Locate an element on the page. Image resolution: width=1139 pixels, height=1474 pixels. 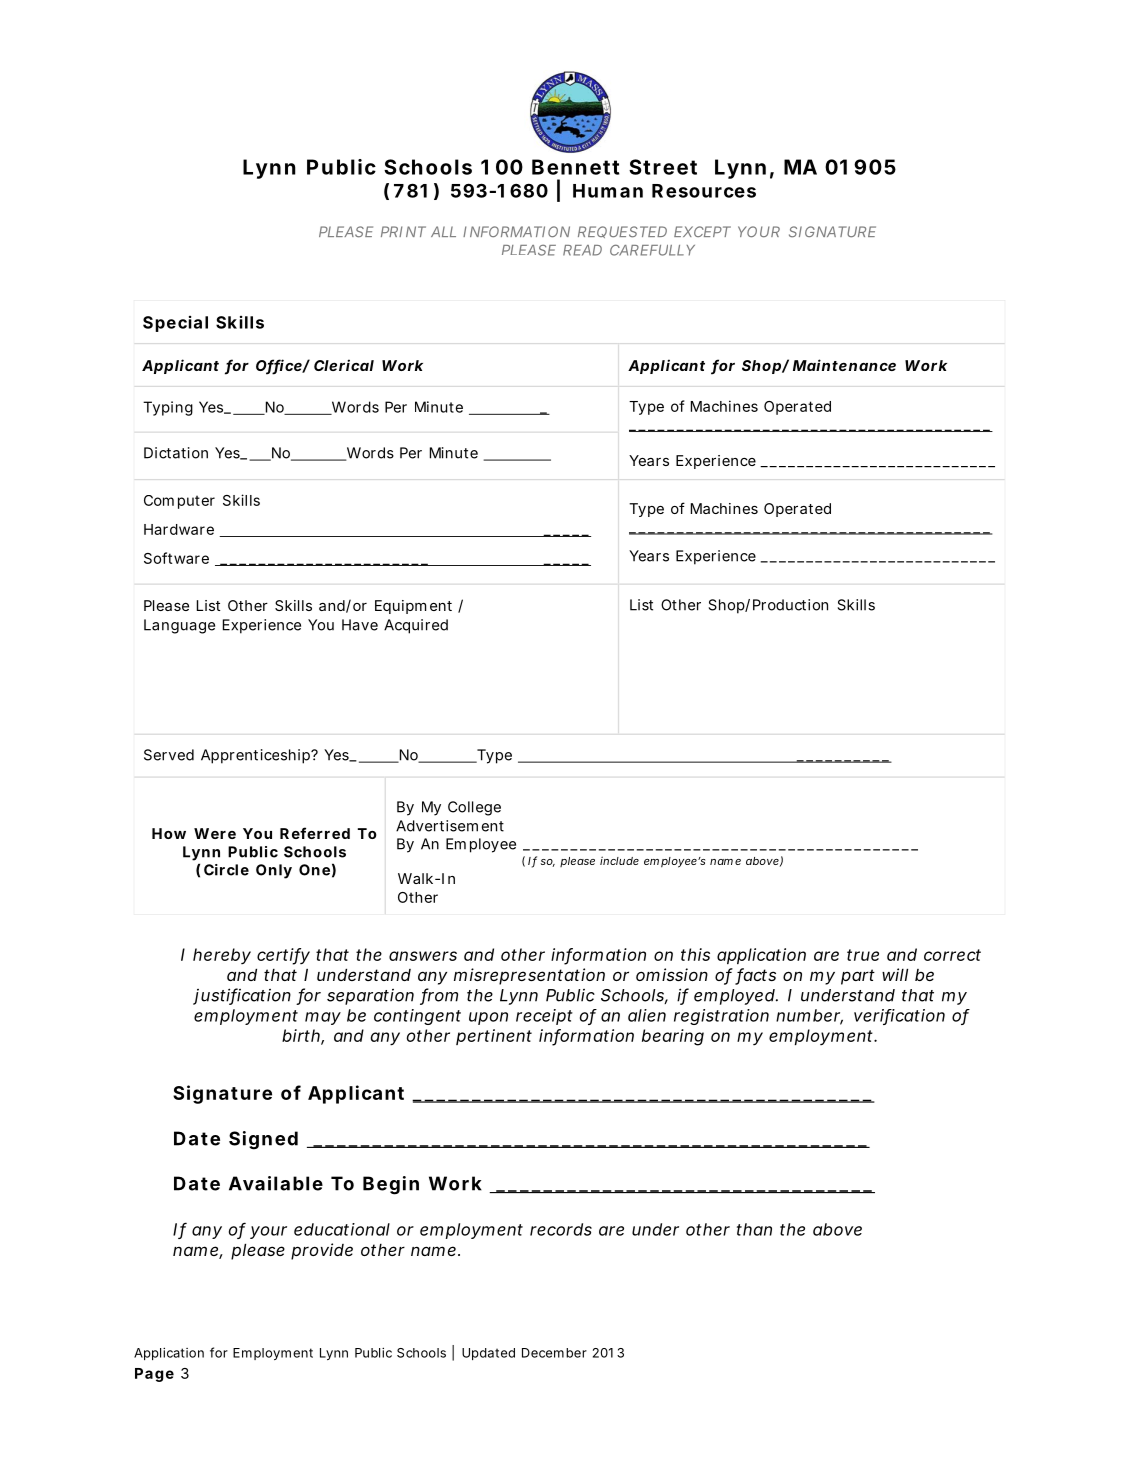
Resources is located at coordinates (704, 191).
